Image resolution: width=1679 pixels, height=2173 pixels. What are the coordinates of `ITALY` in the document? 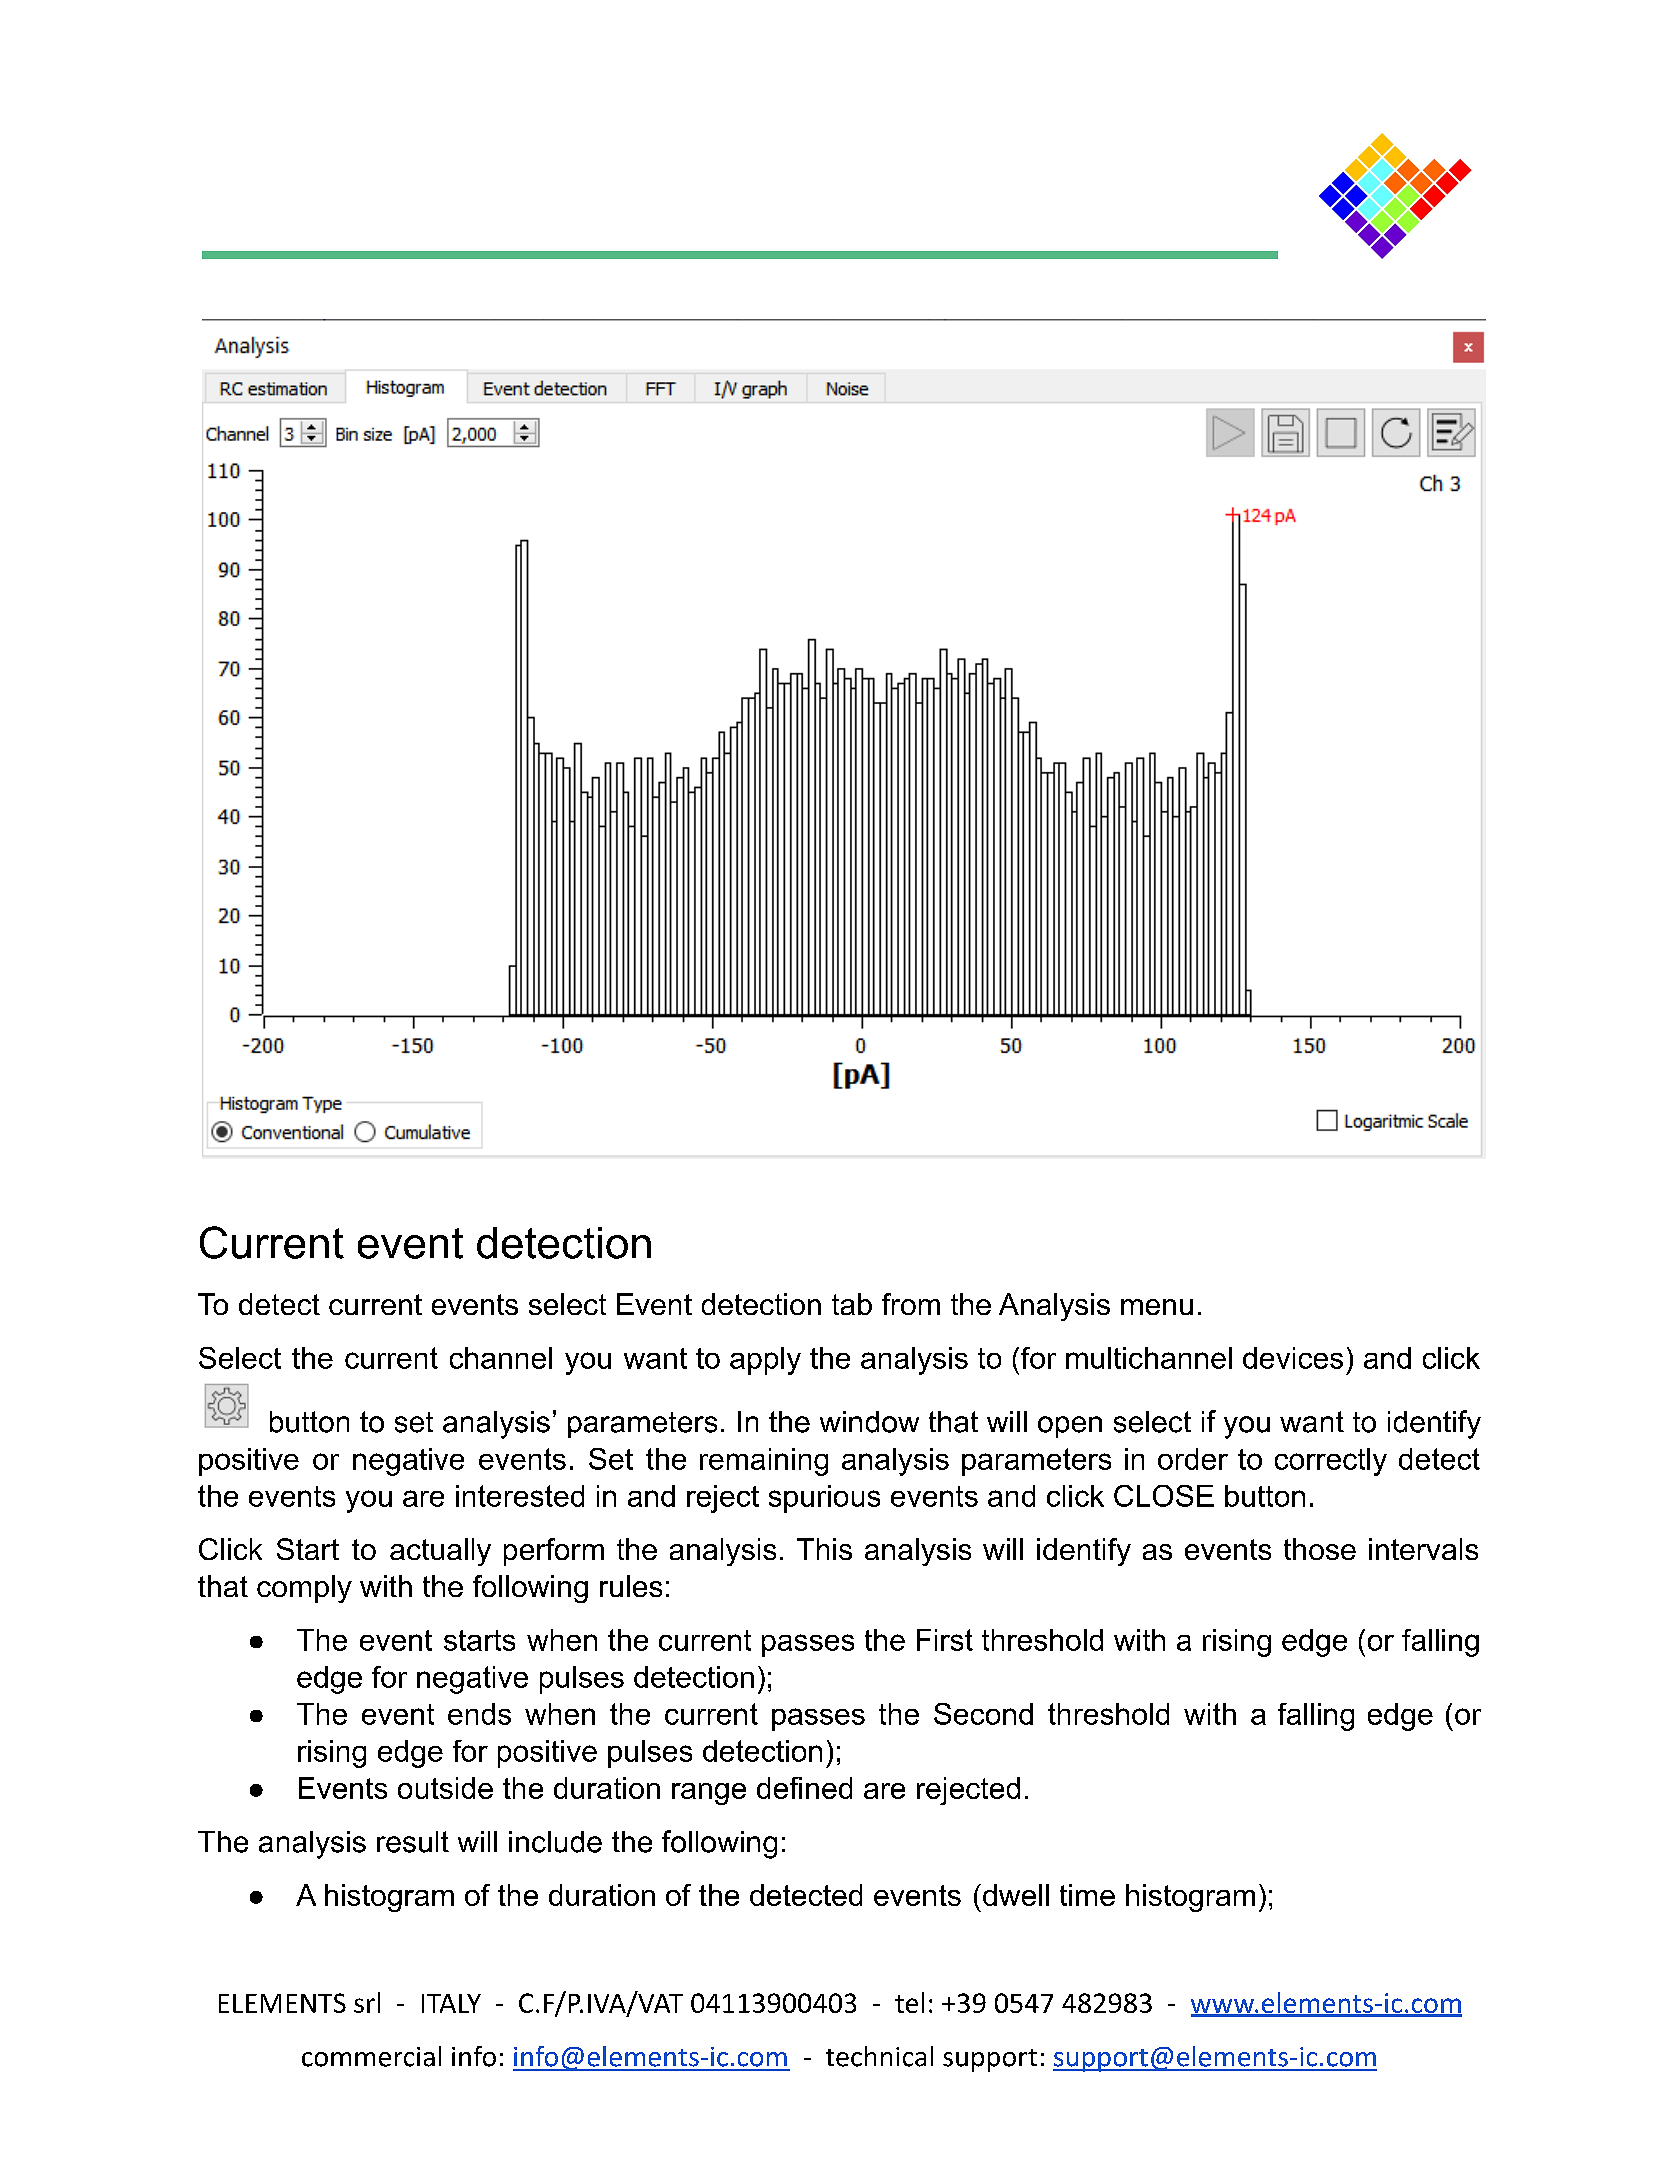 It's located at (451, 2003).
